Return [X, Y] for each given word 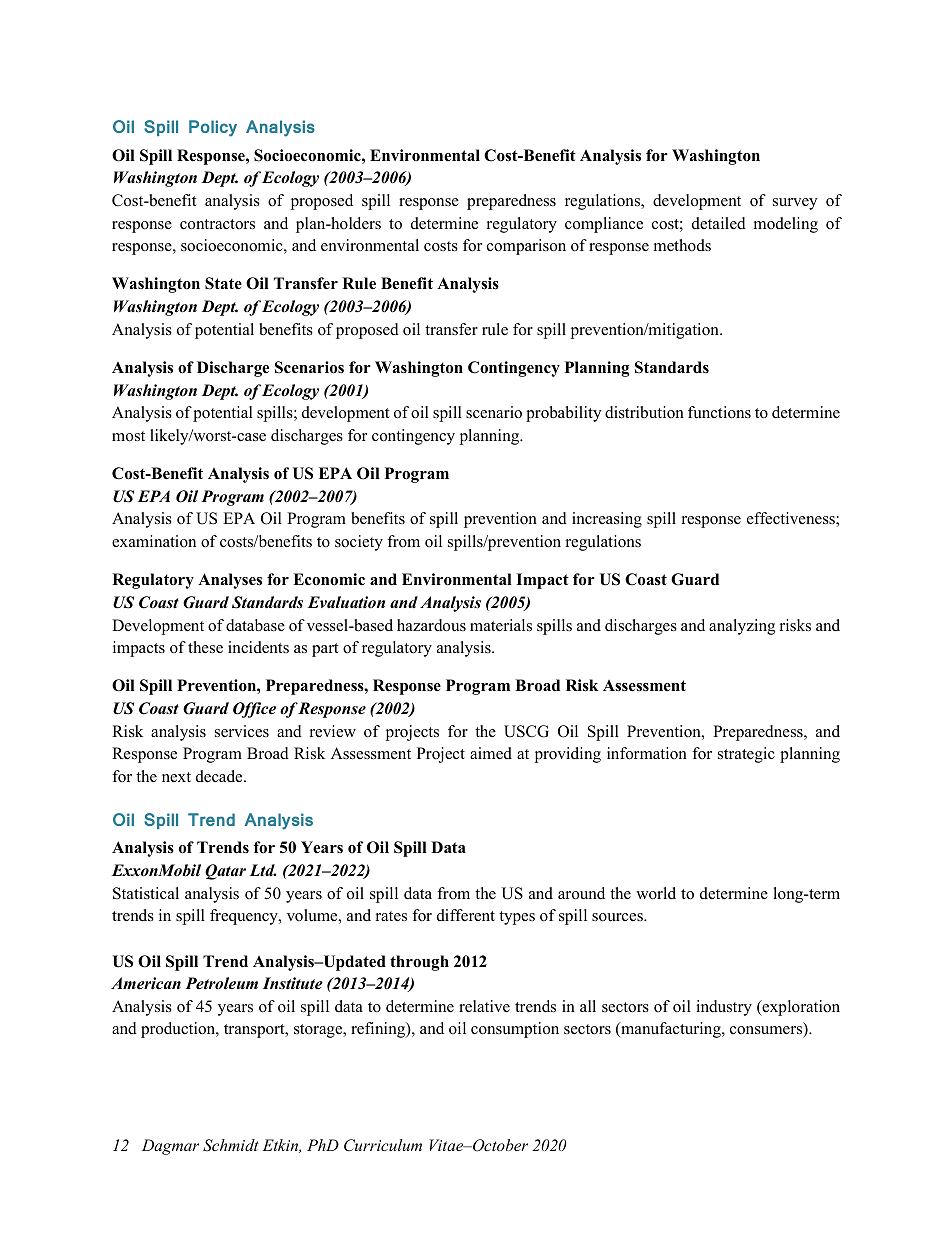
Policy [213, 128]
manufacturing [671, 1030]
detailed [719, 223]
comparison [526, 247]
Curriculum [383, 1145]
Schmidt [231, 1145]
